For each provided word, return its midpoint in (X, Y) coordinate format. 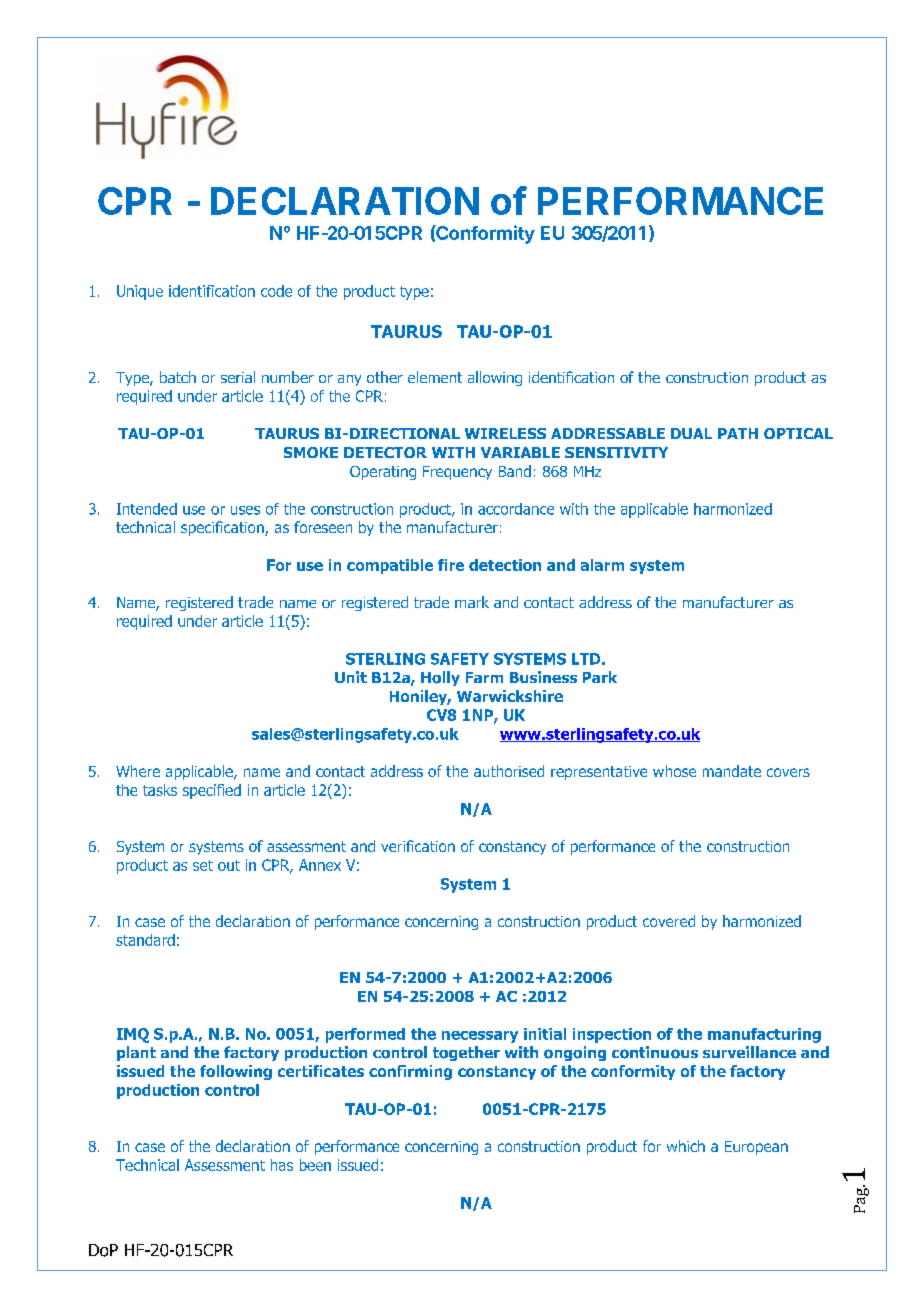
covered (669, 921)
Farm (484, 677)
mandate (732, 771)
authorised (509, 771)
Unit (351, 677)
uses (245, 510)
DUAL (691, 433)
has (282, 1165)
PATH (738, 433)
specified (212, 791)
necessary (480, 1037)
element (435, 377)
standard (145, 940)
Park (600, 677)
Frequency (457, 473)
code (276, 291)
